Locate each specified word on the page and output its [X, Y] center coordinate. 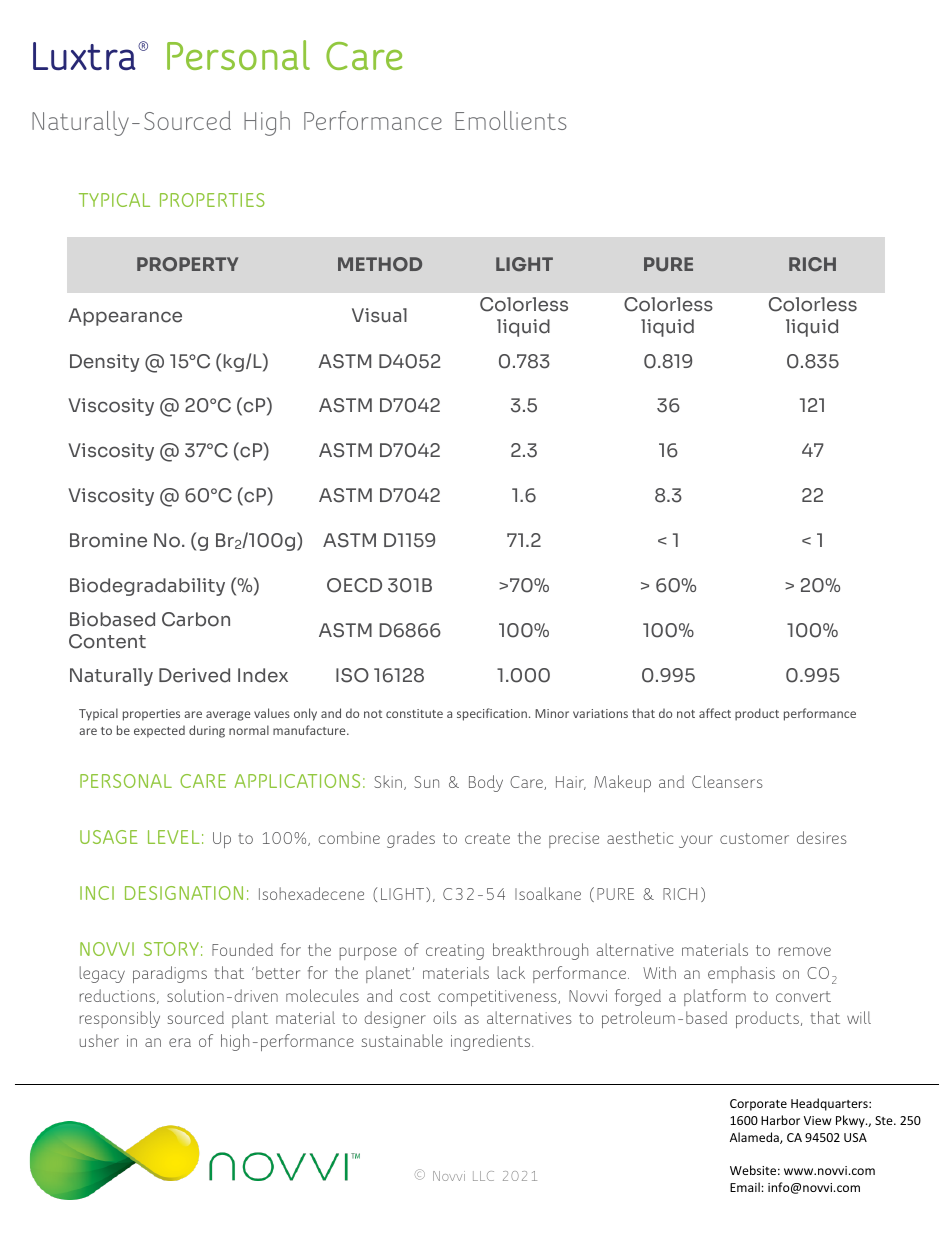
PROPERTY [187, 264]
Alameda [755, 1138]
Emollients [511, 120]
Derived [194, 675]
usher [99, 1040]
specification [492, 714]
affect [715, 713]
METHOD [380, 264]
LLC [483, 1176]
